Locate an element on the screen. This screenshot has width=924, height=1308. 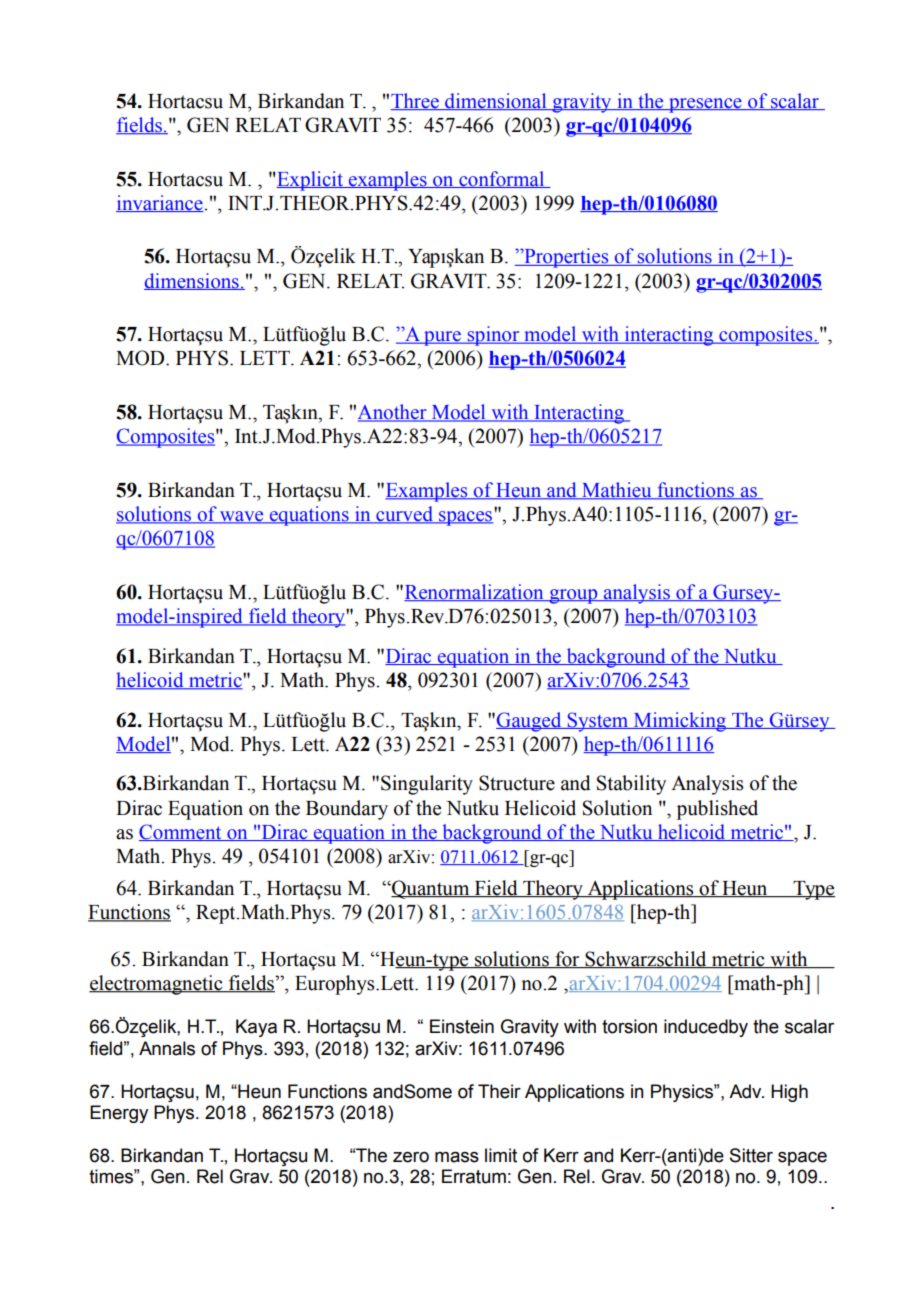
wave is located at coordinates (242, 517).
